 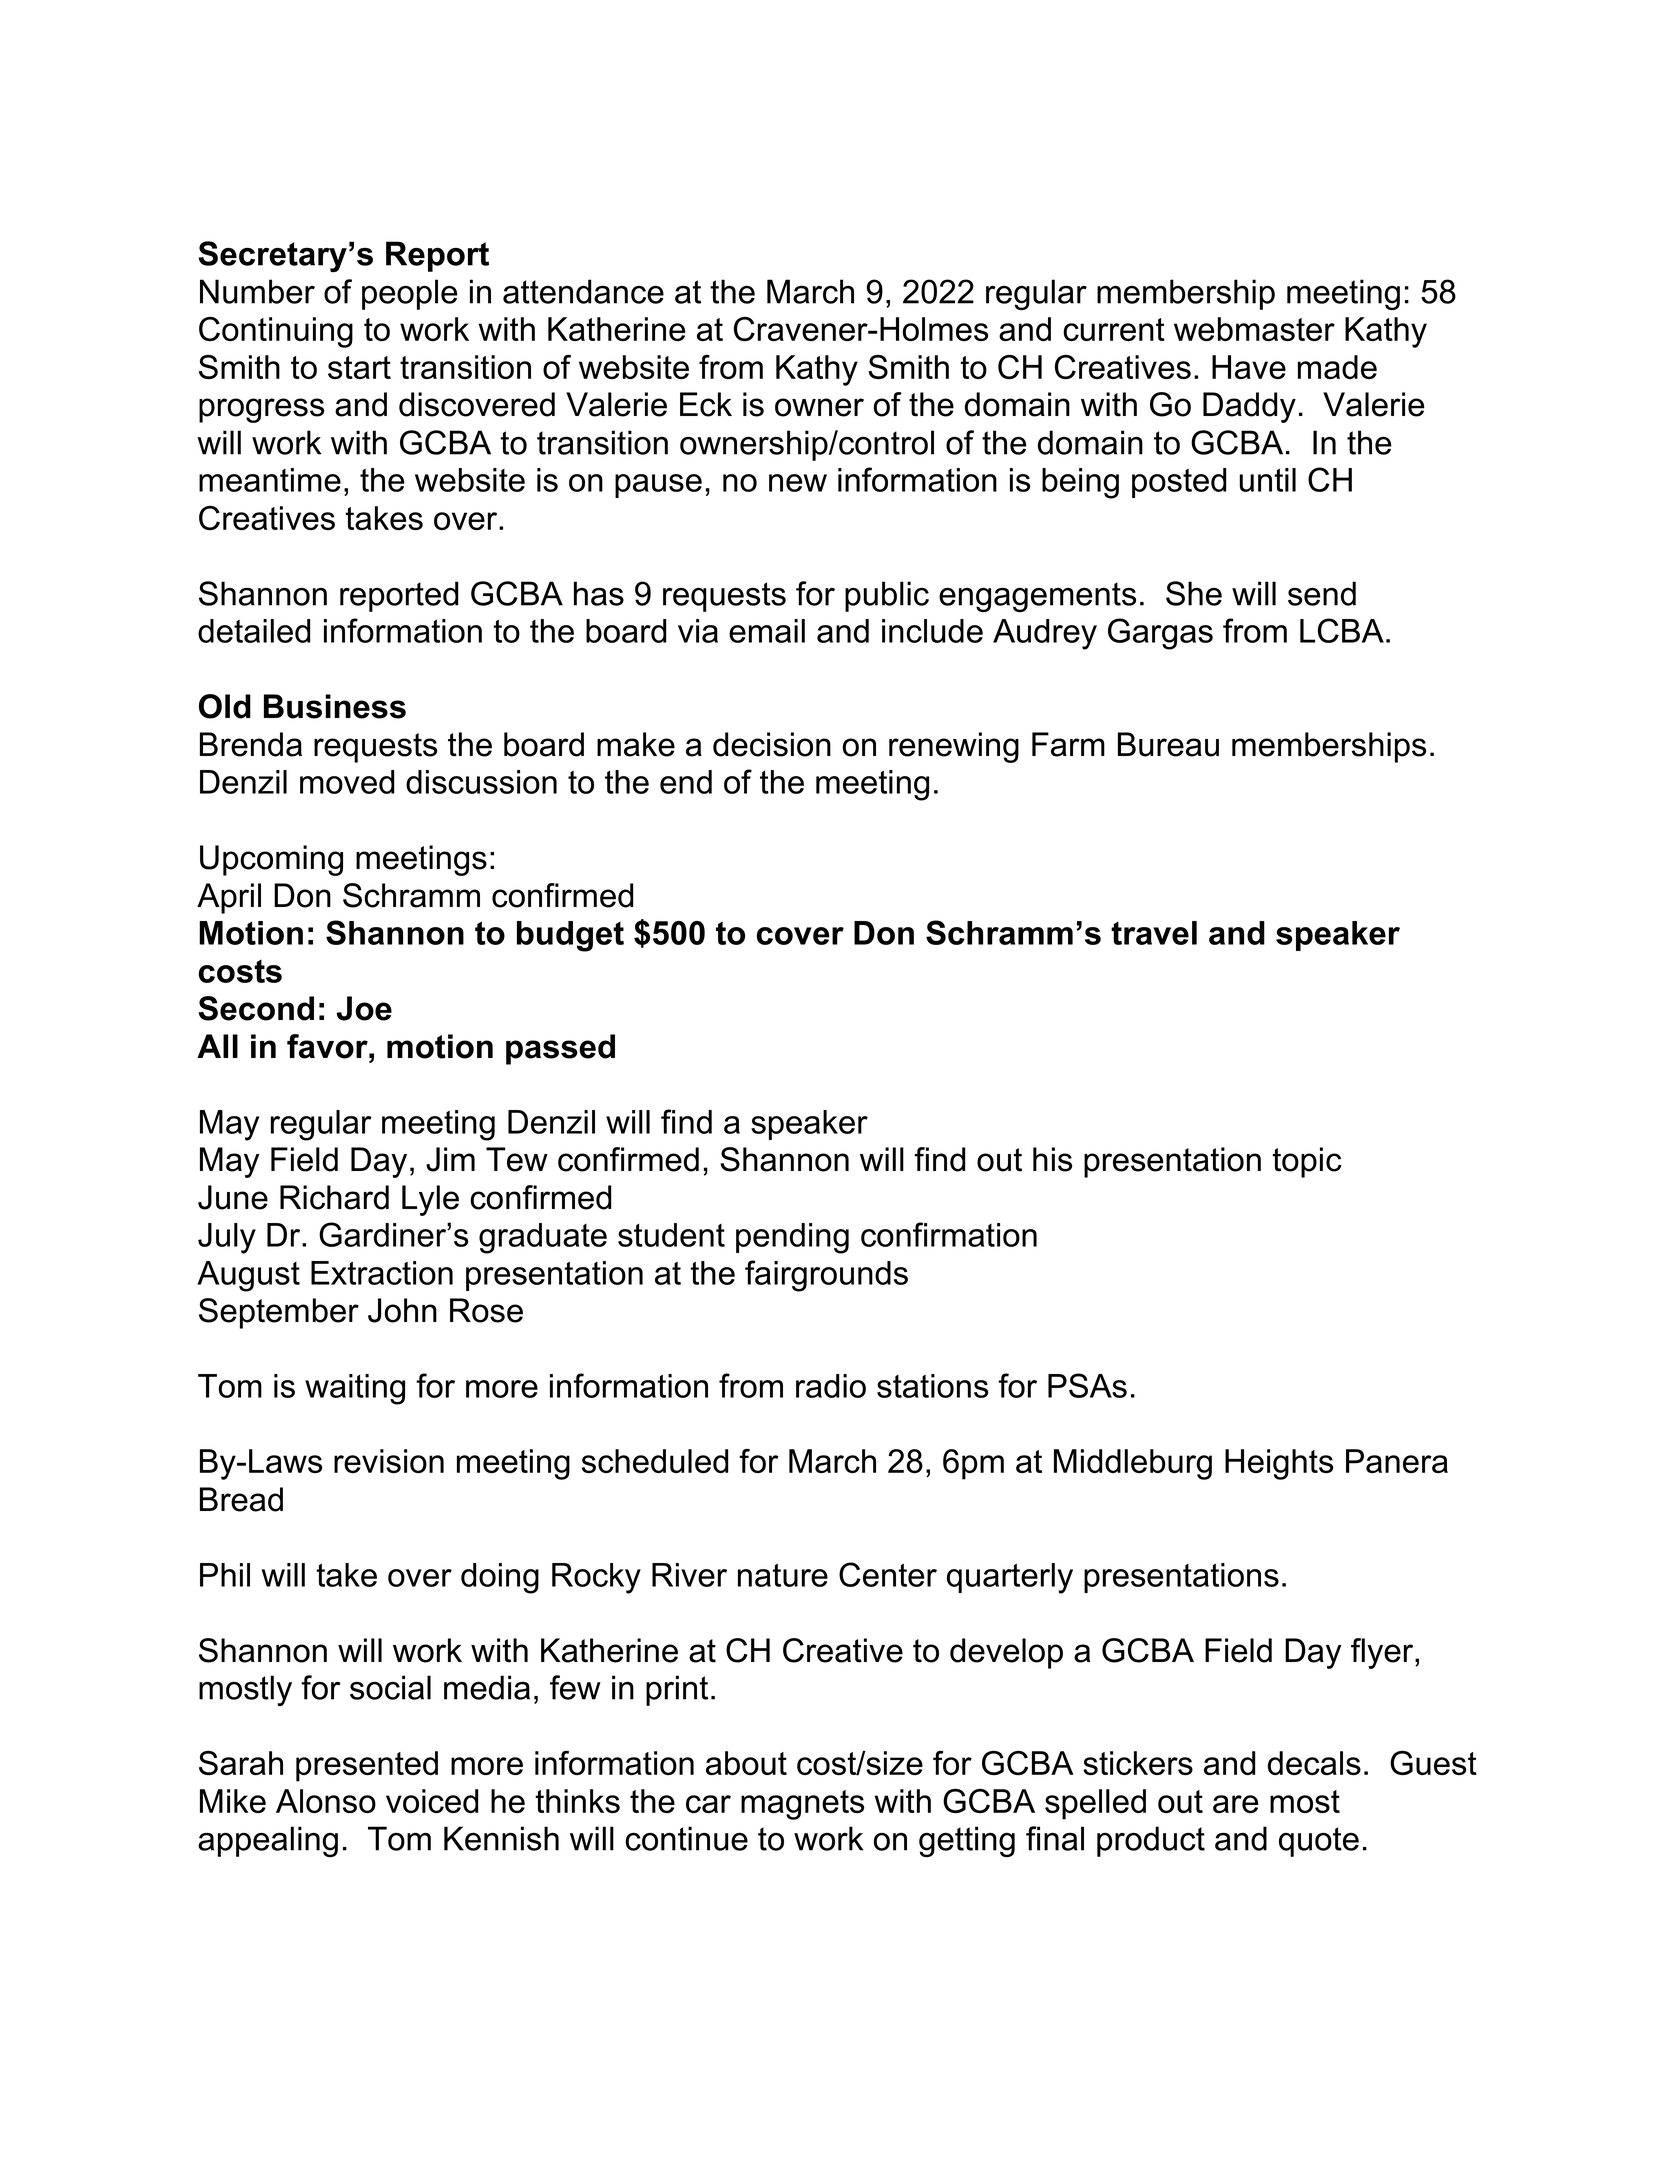 What do you see at coordinates (1154, 933) in the image?
I see `travel` at bounding box center [1154, 933].
